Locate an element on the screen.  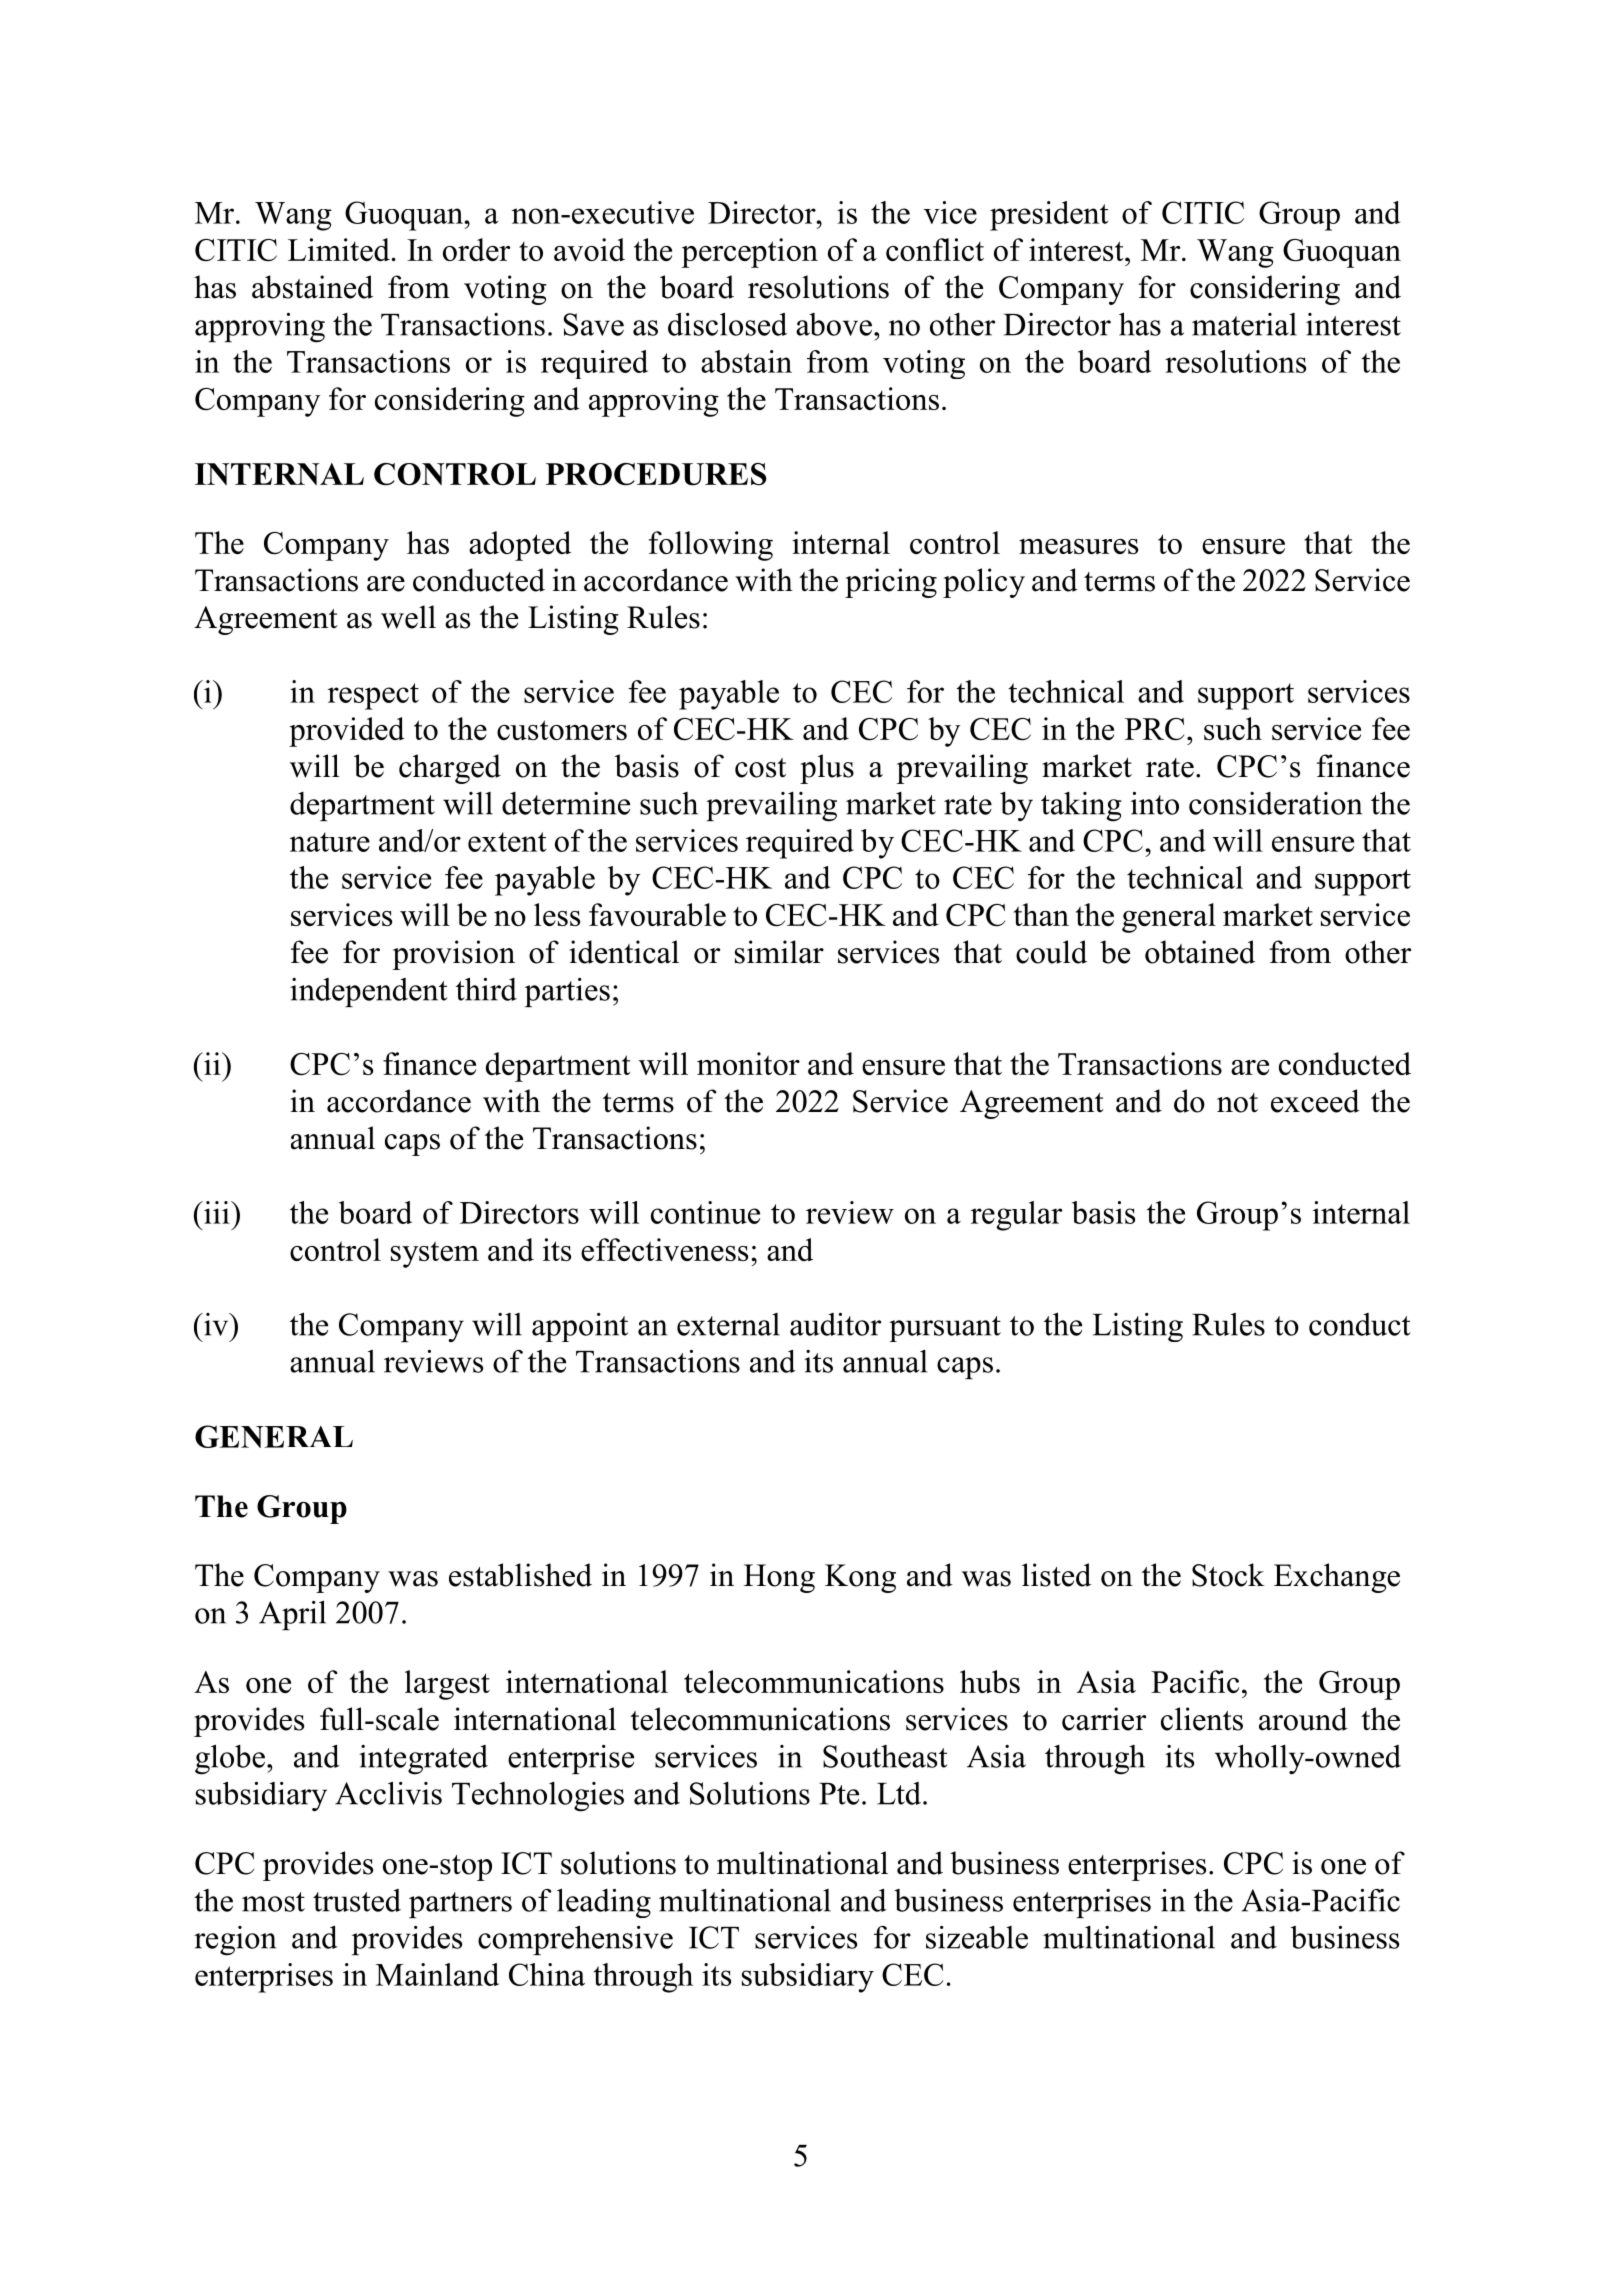
April is located at coordinates (292, 1615).
